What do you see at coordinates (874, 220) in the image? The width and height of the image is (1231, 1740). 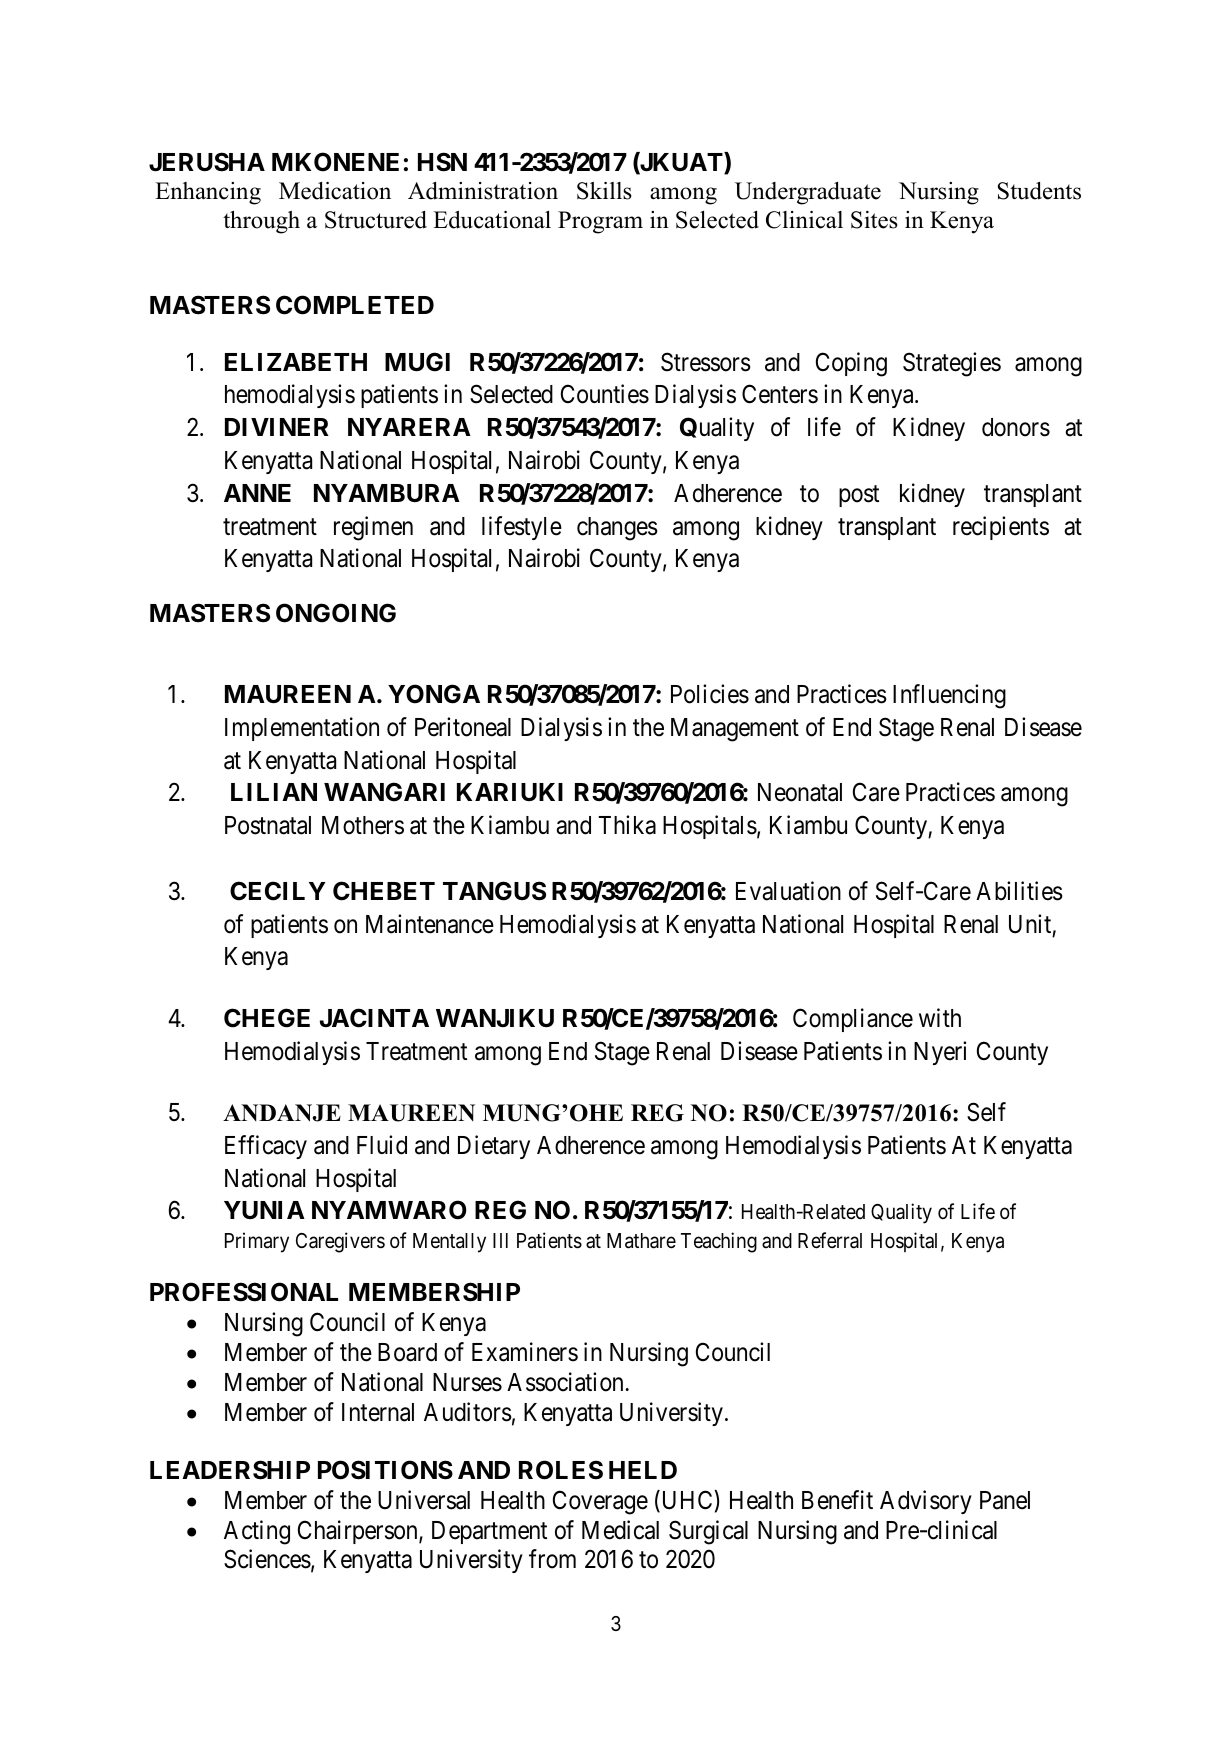 I see `Sites` at bounding box center [874, 220].
